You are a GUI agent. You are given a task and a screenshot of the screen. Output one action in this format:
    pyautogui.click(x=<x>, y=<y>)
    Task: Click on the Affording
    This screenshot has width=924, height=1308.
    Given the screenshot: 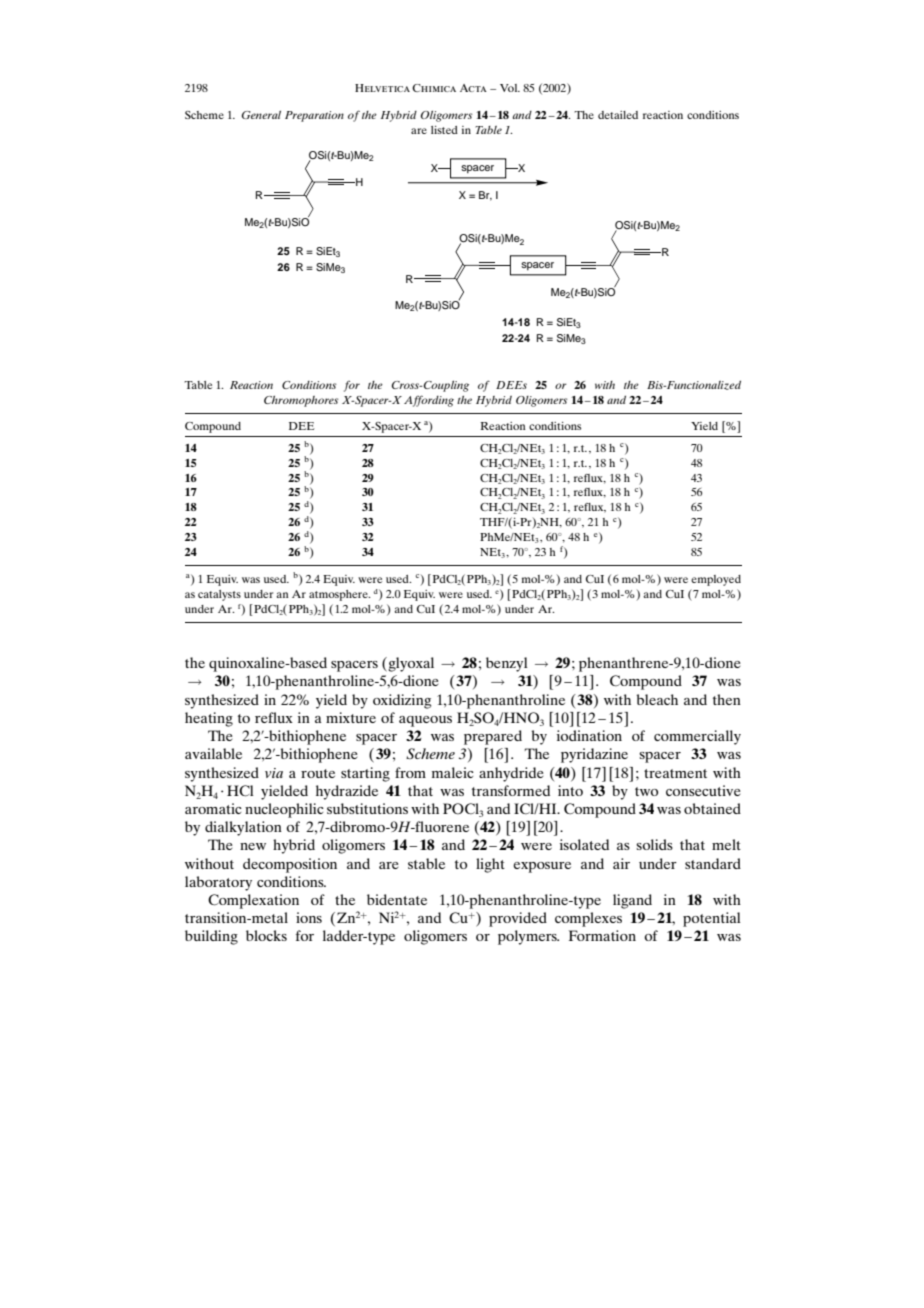 What is the action you would take?
    pyautogui.click(x=429, y=401)
